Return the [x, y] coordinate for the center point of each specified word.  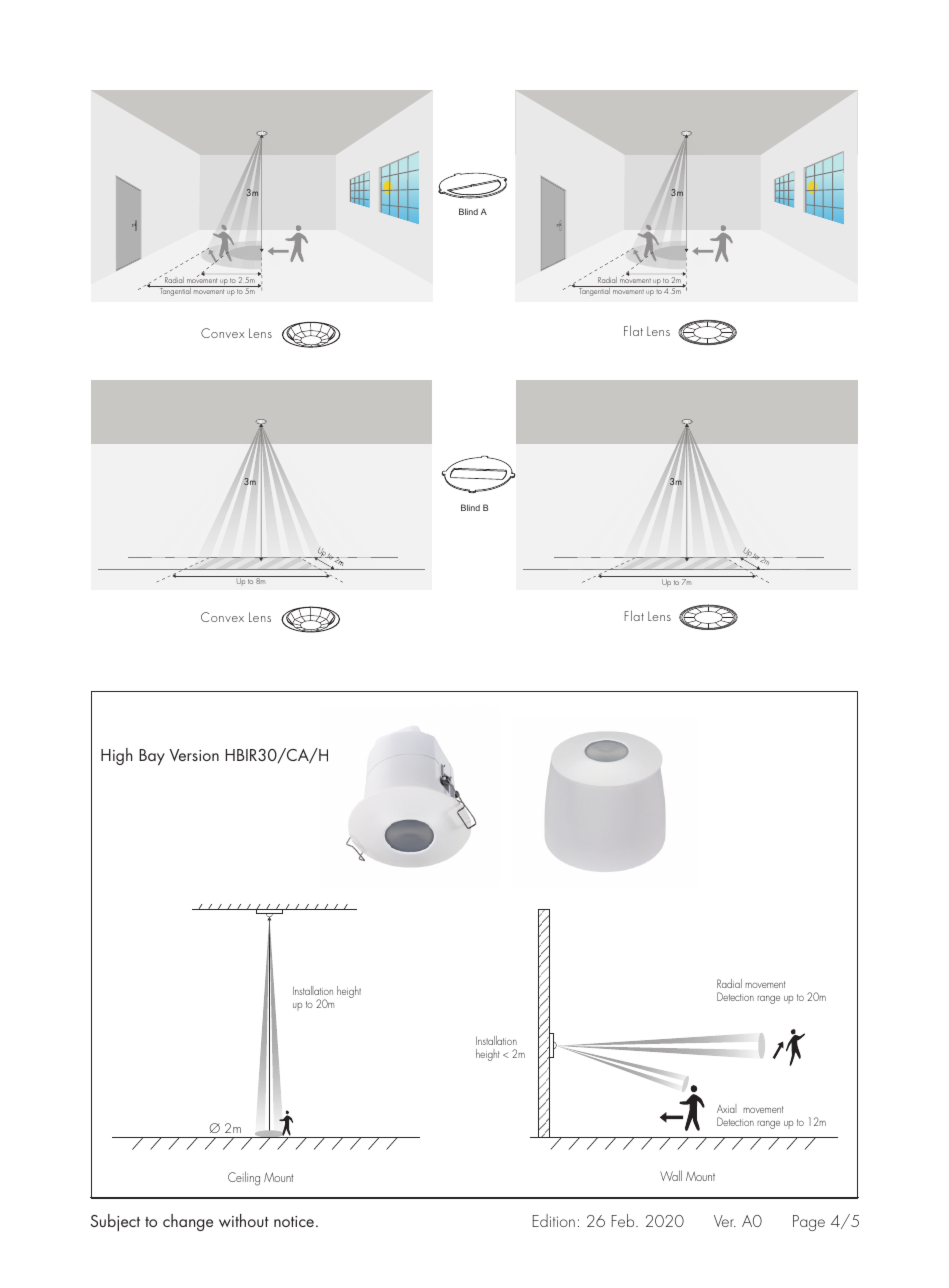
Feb [624, 1220]
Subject [115, 1222]
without [244, 1220]
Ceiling [244, 1178]
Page [809, 1223]
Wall [671, 1175]
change [188, 1222]
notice [295, 1221]
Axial [726, 1108]
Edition [554, 1220]
